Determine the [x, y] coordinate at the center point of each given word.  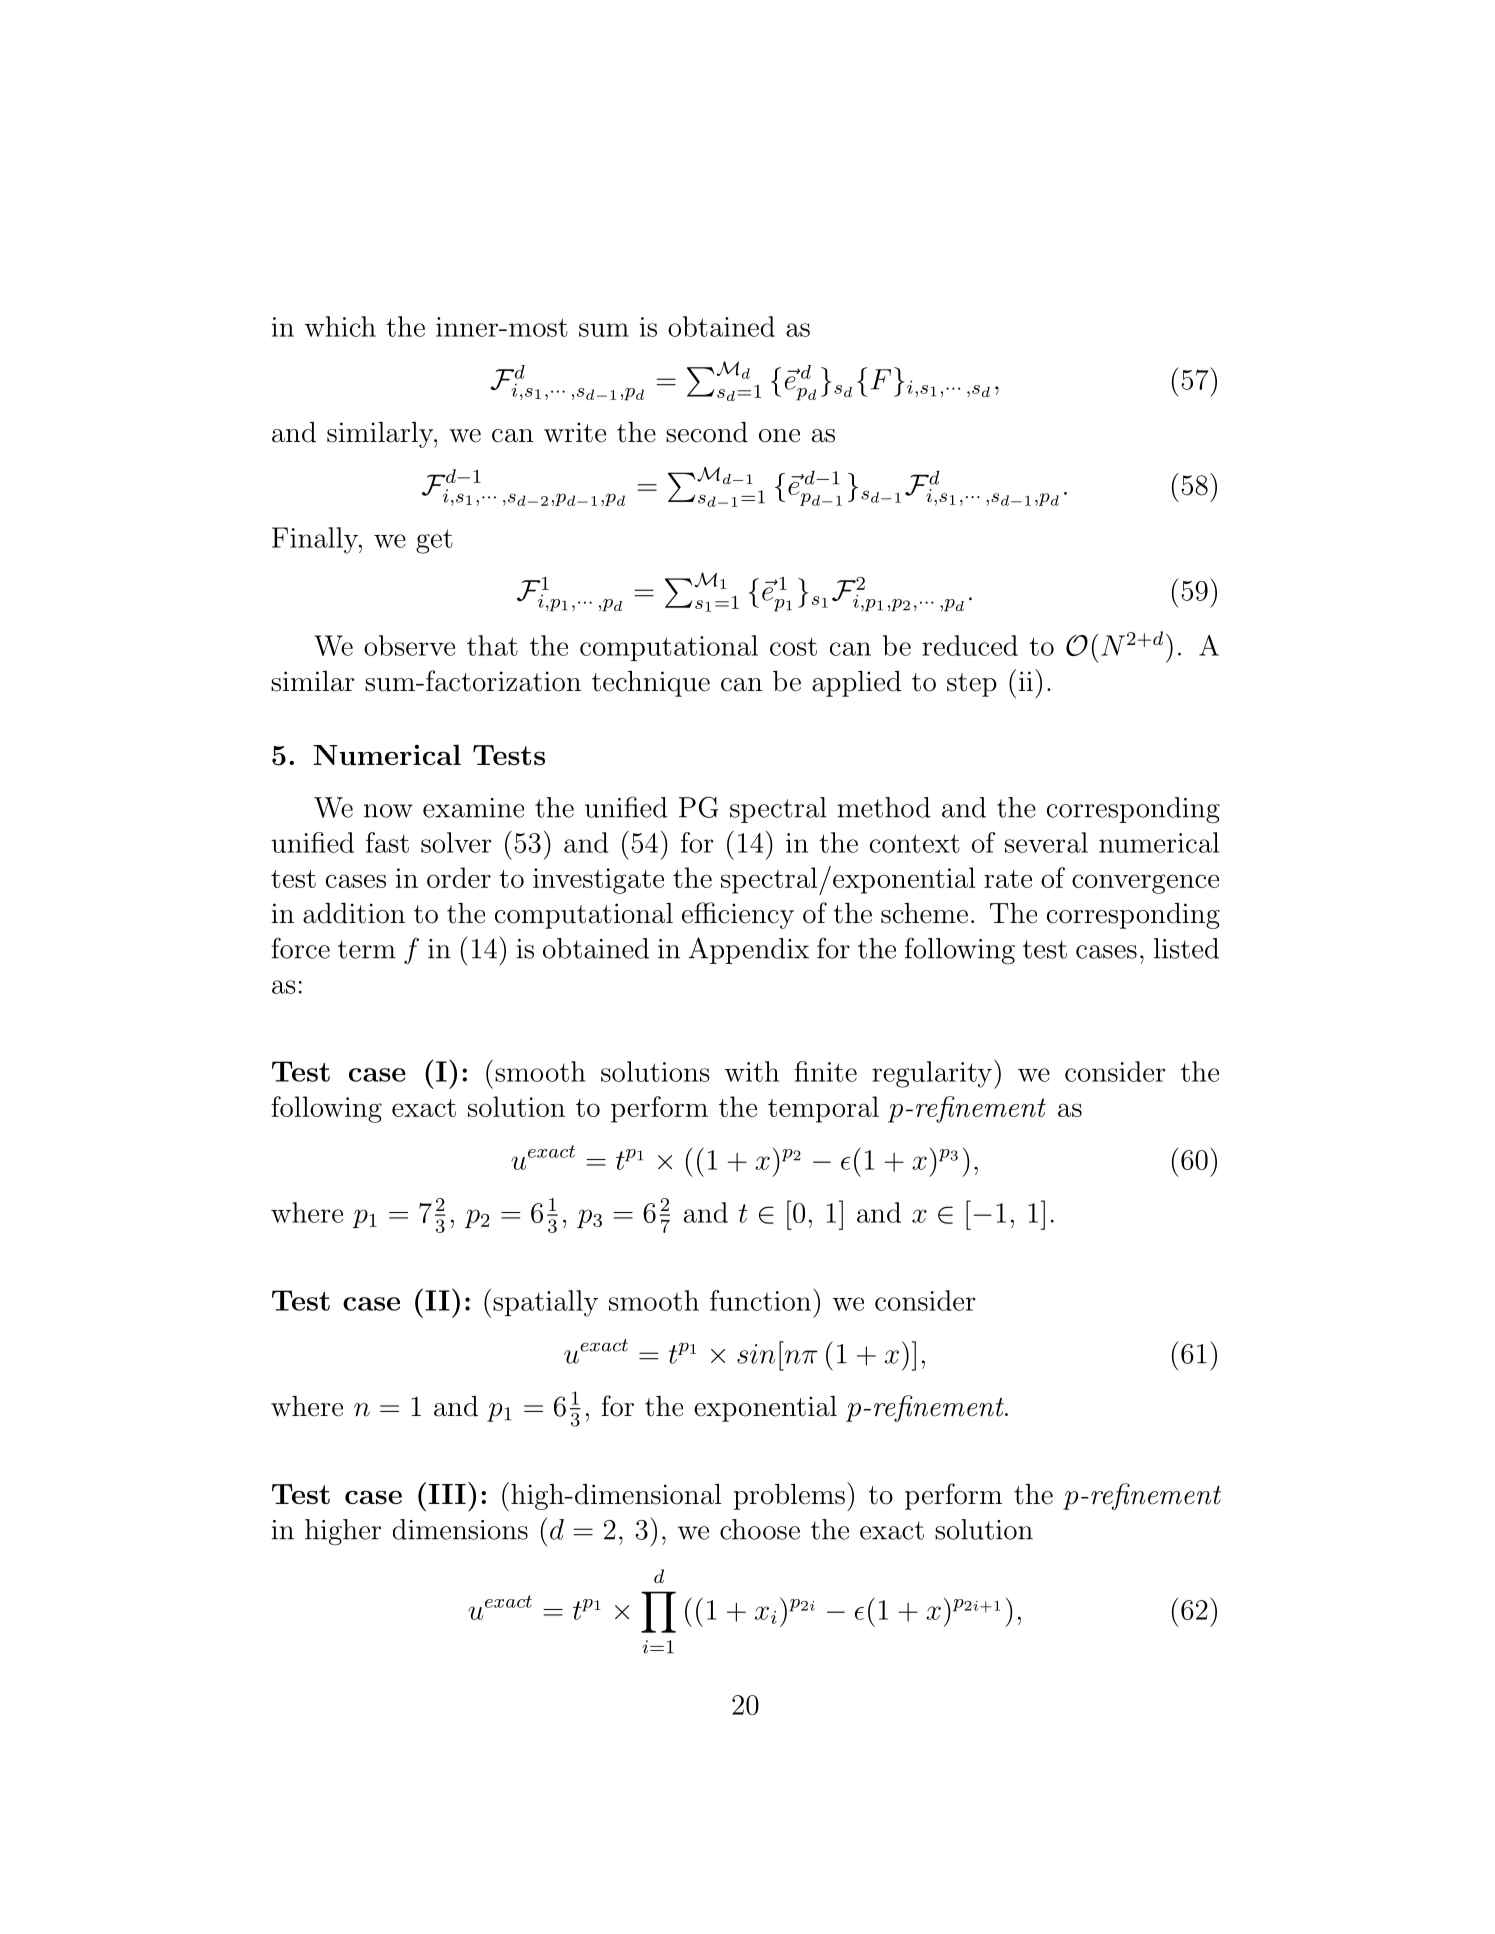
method [884, 807]
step [972, 685]
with [752, 1071]
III [447, 1494]
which [340, 326]
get [434, 541]
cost [793, 646]
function [760, 1300]
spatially [545, 1303]
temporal [823, 1109]
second [707, 432]
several [1046, 842]
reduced [970, 645]
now [388, 811]
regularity [932, 1074]
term [367, 949]
